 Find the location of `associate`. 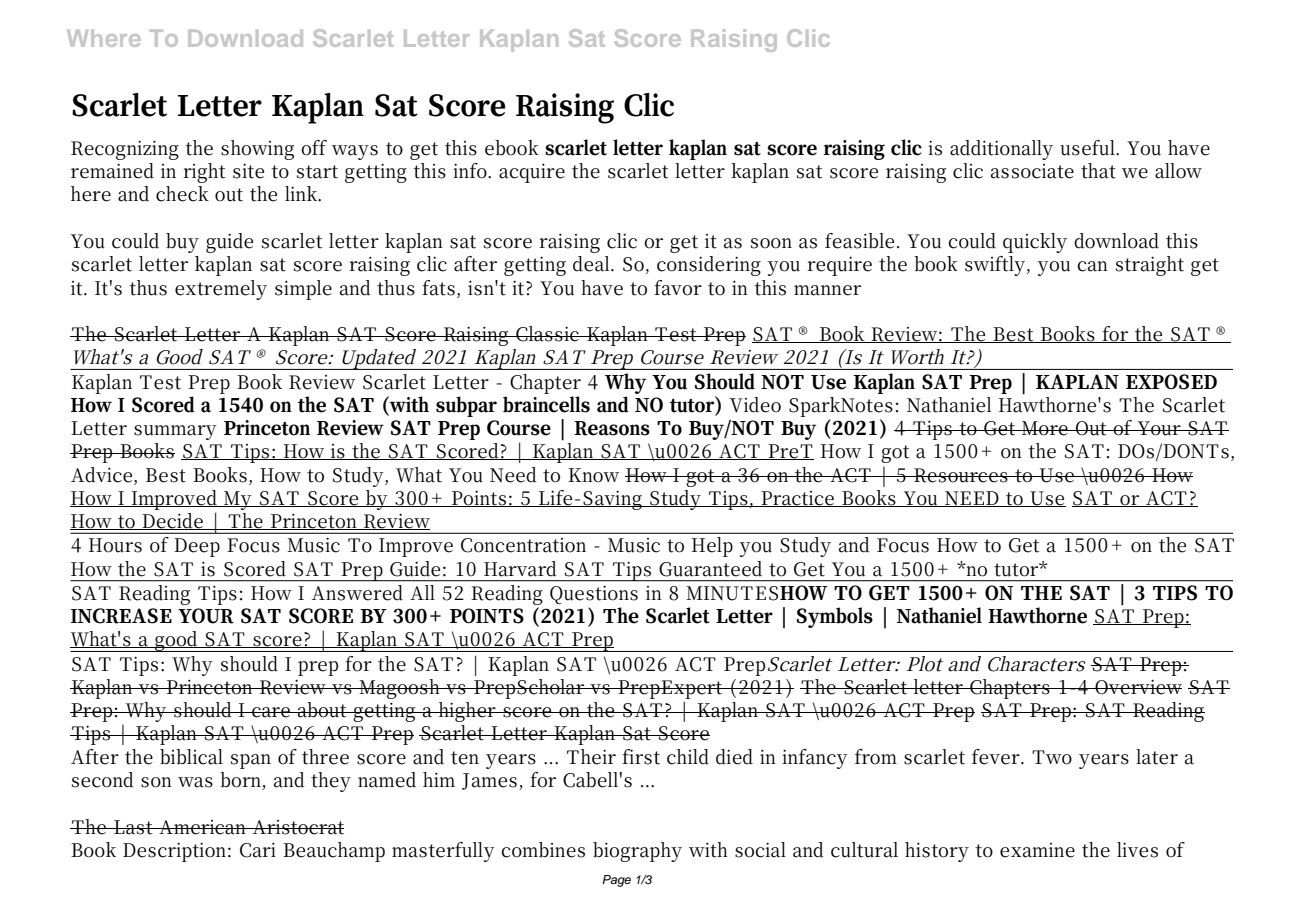

associate is located at coordinates (1032, 171).
